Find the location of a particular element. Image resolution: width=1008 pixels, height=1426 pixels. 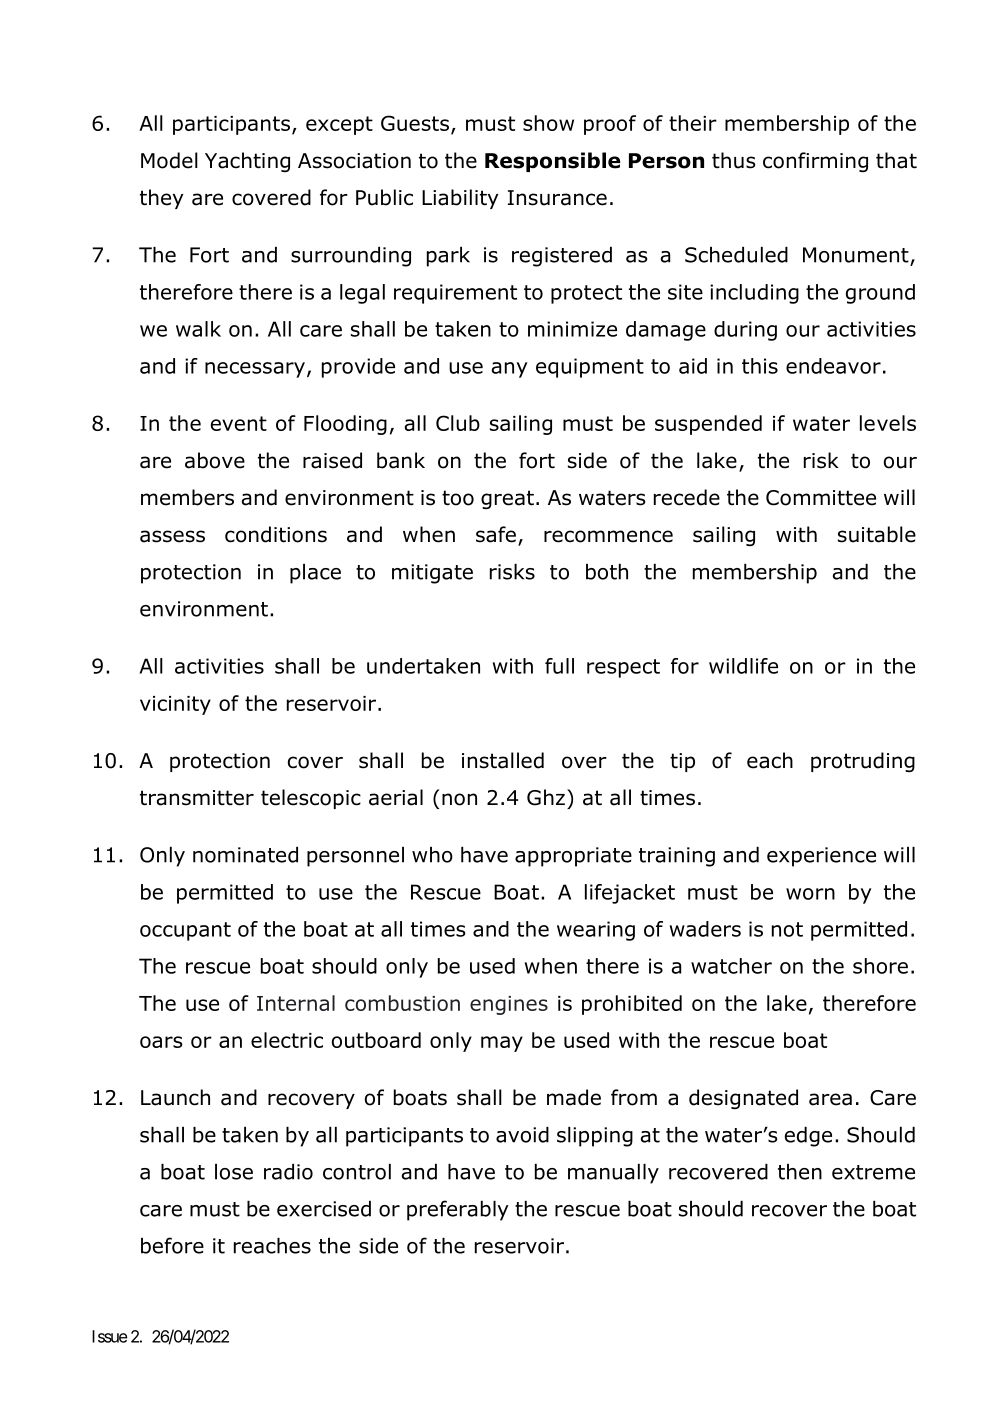

Responsible is located at coordinates (552, 162).
